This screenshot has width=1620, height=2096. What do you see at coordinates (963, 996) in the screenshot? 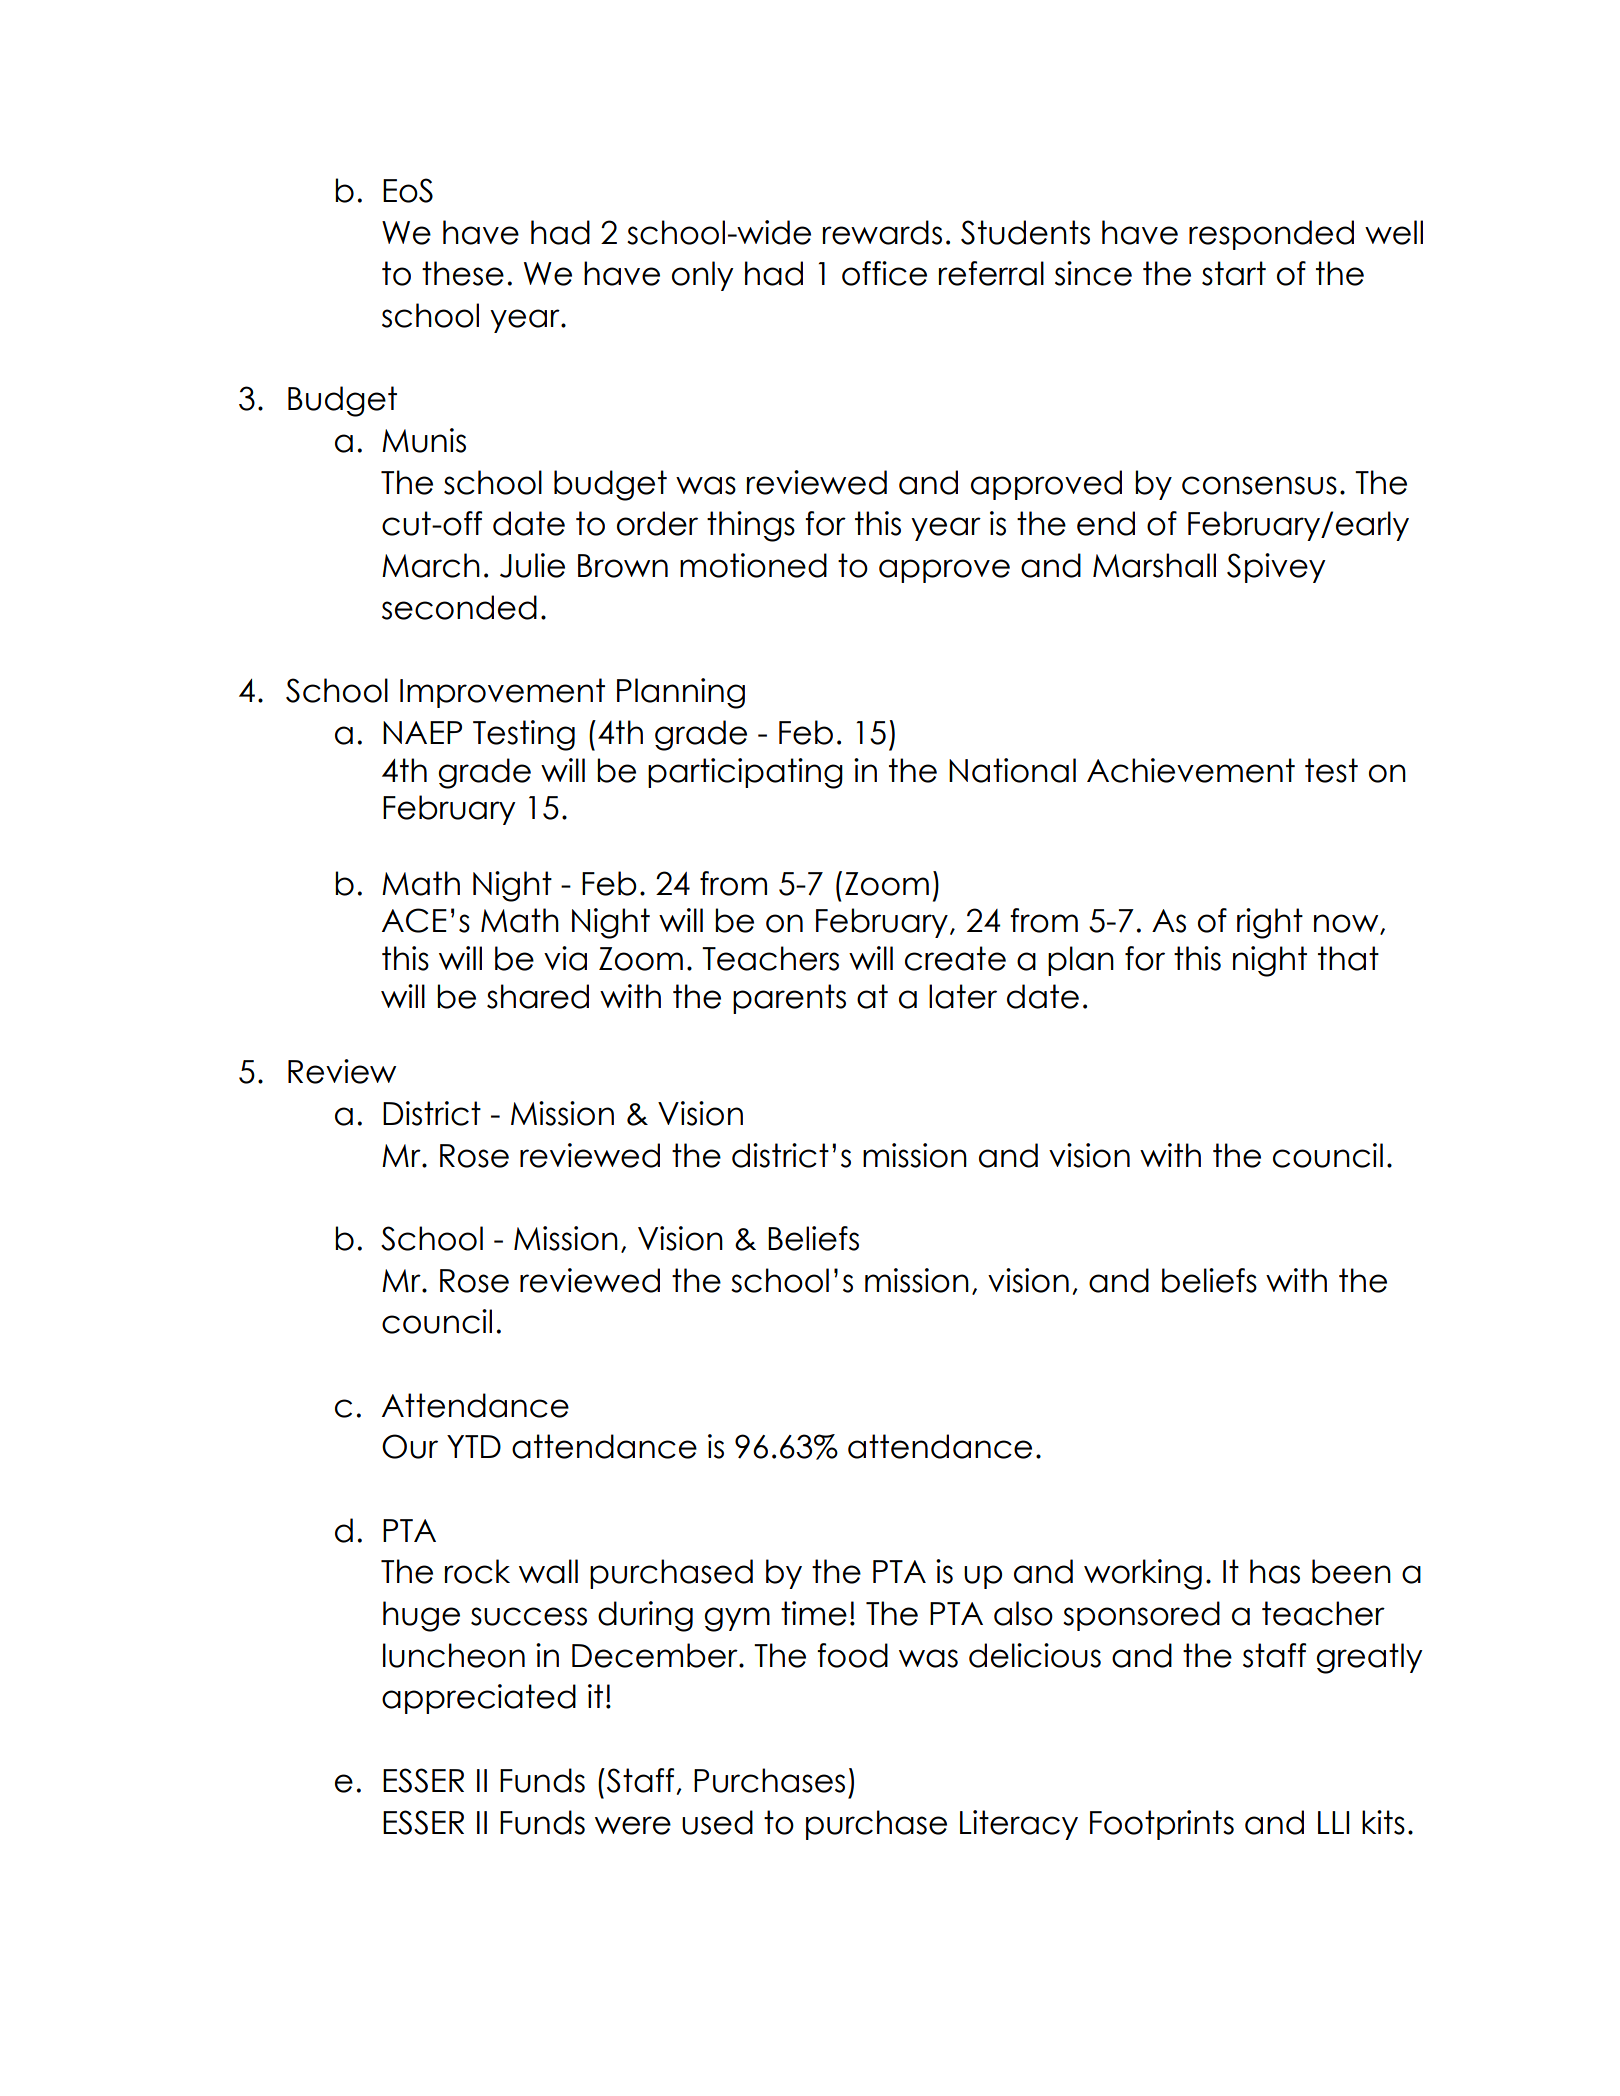
I see `later` at bounding box center [963, 996].
